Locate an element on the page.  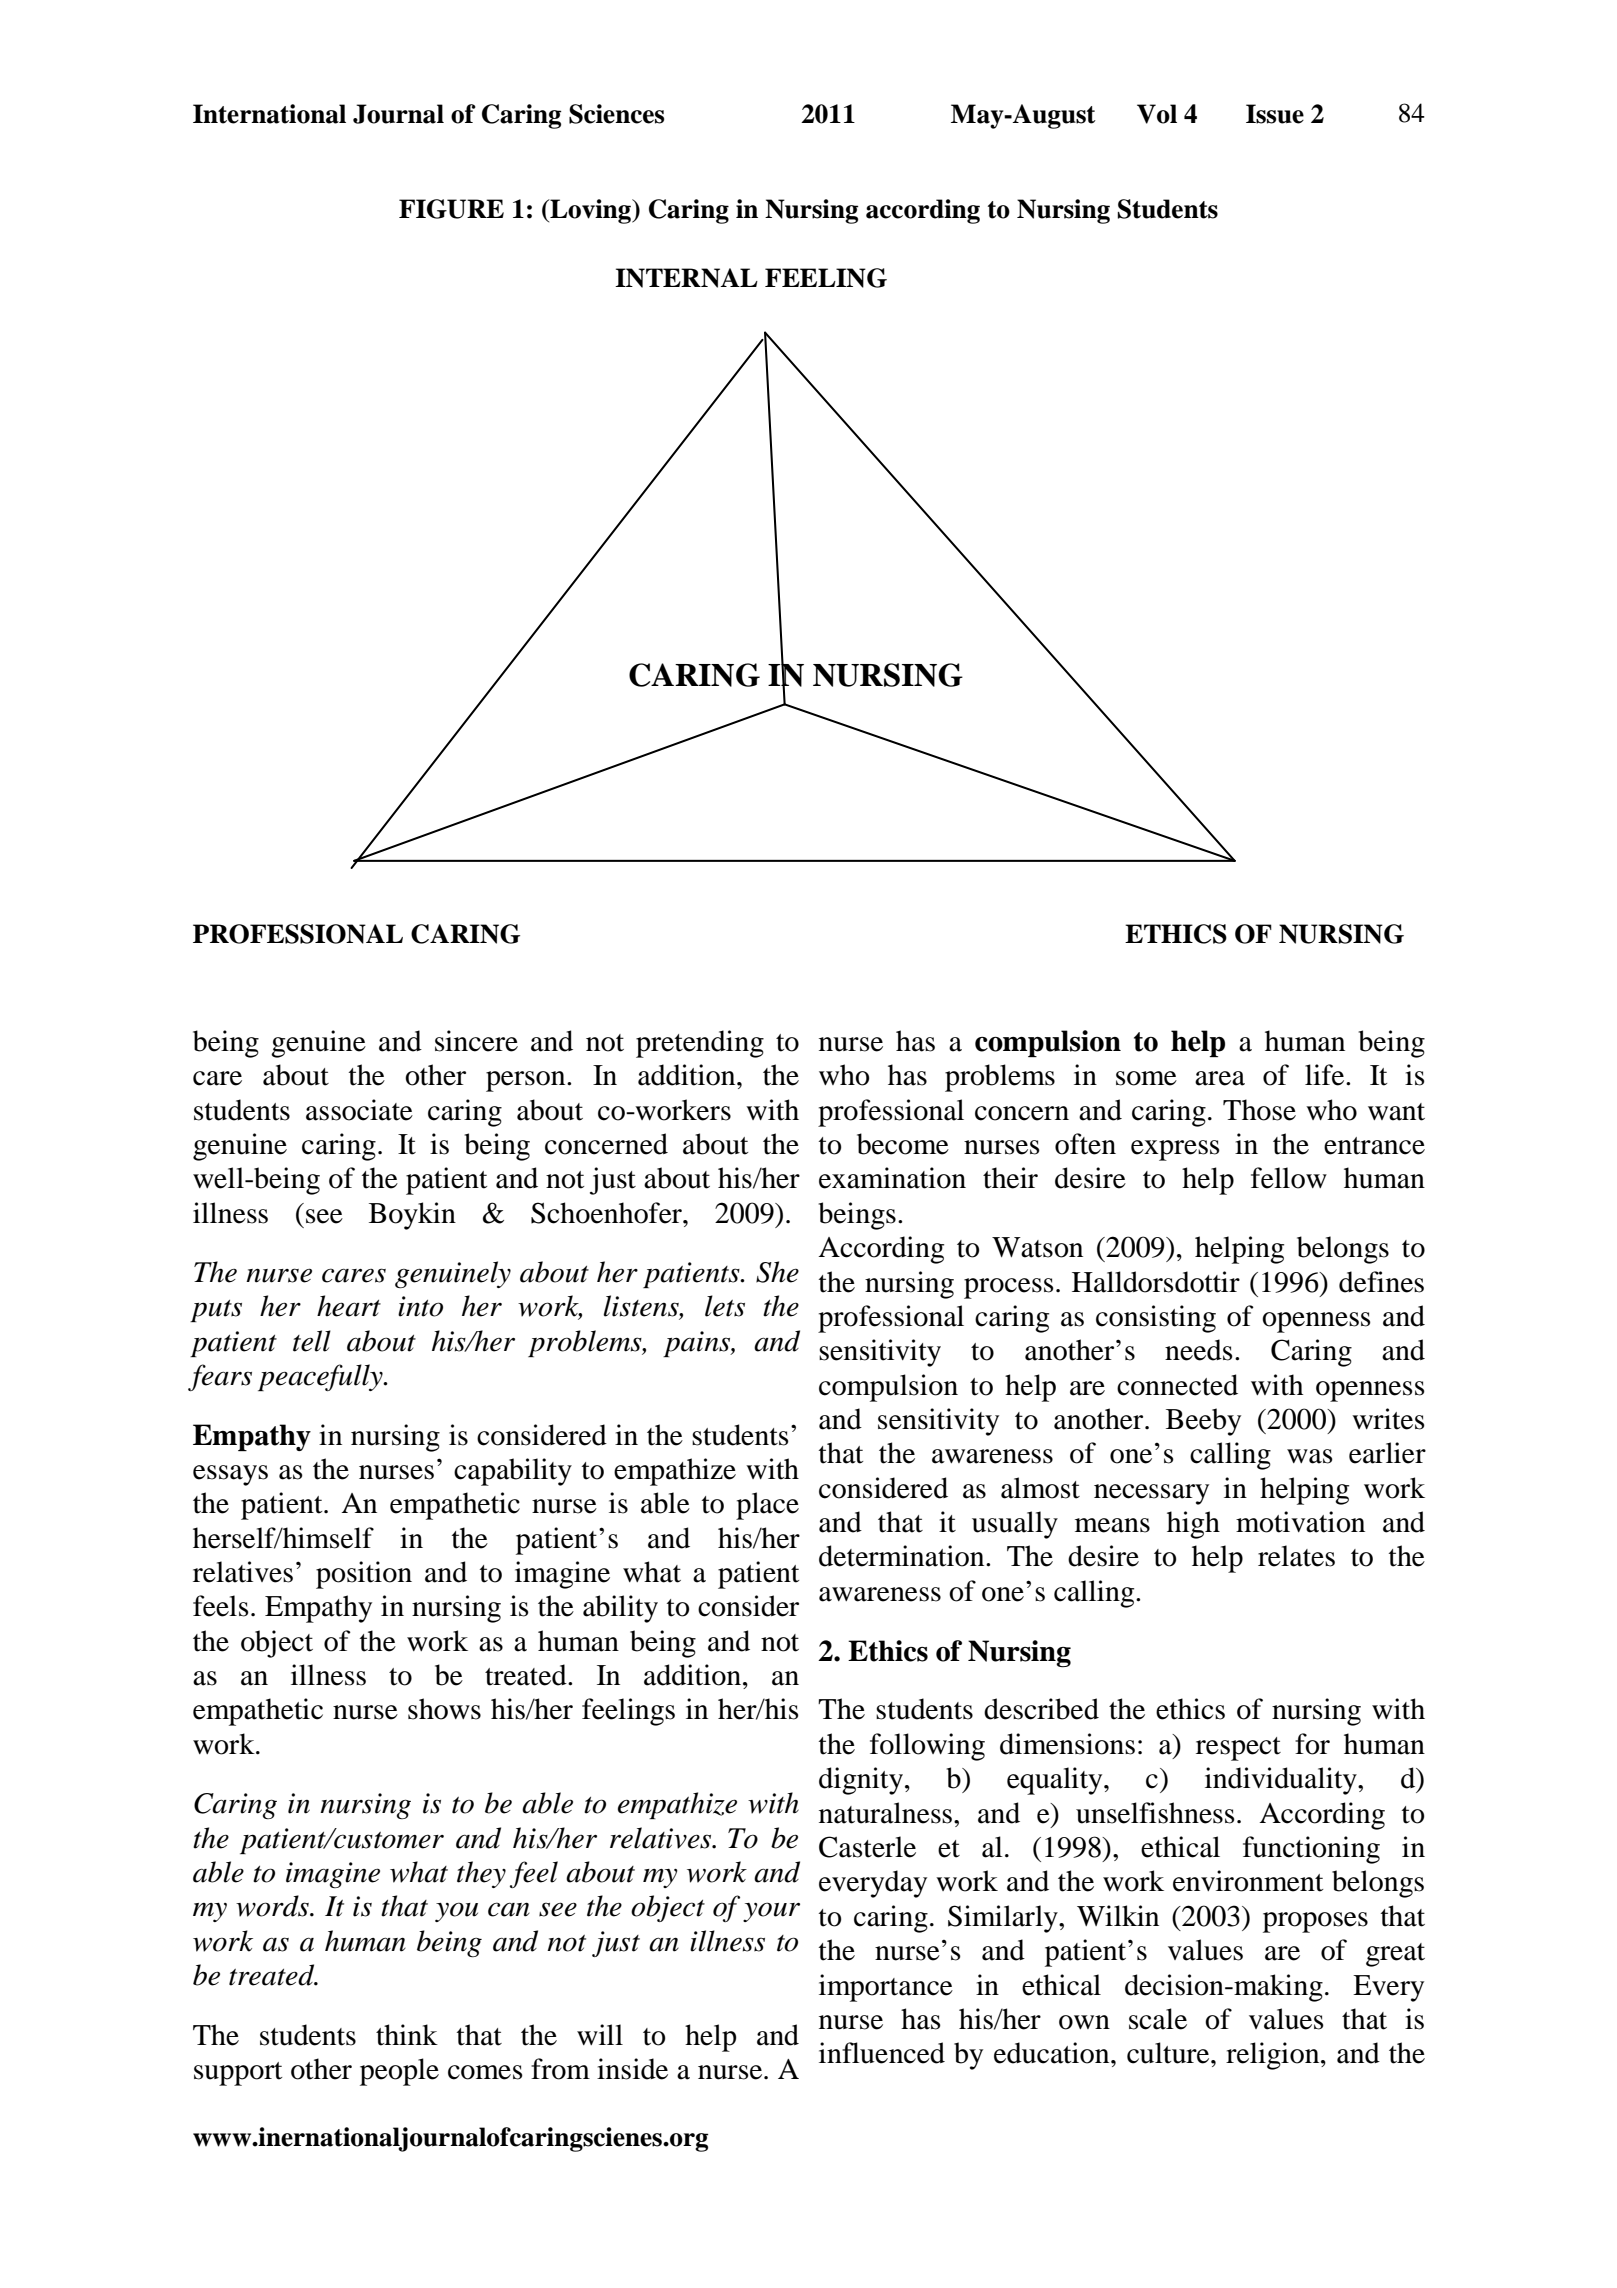
FIGURE is located at coordinates (451, 209).
